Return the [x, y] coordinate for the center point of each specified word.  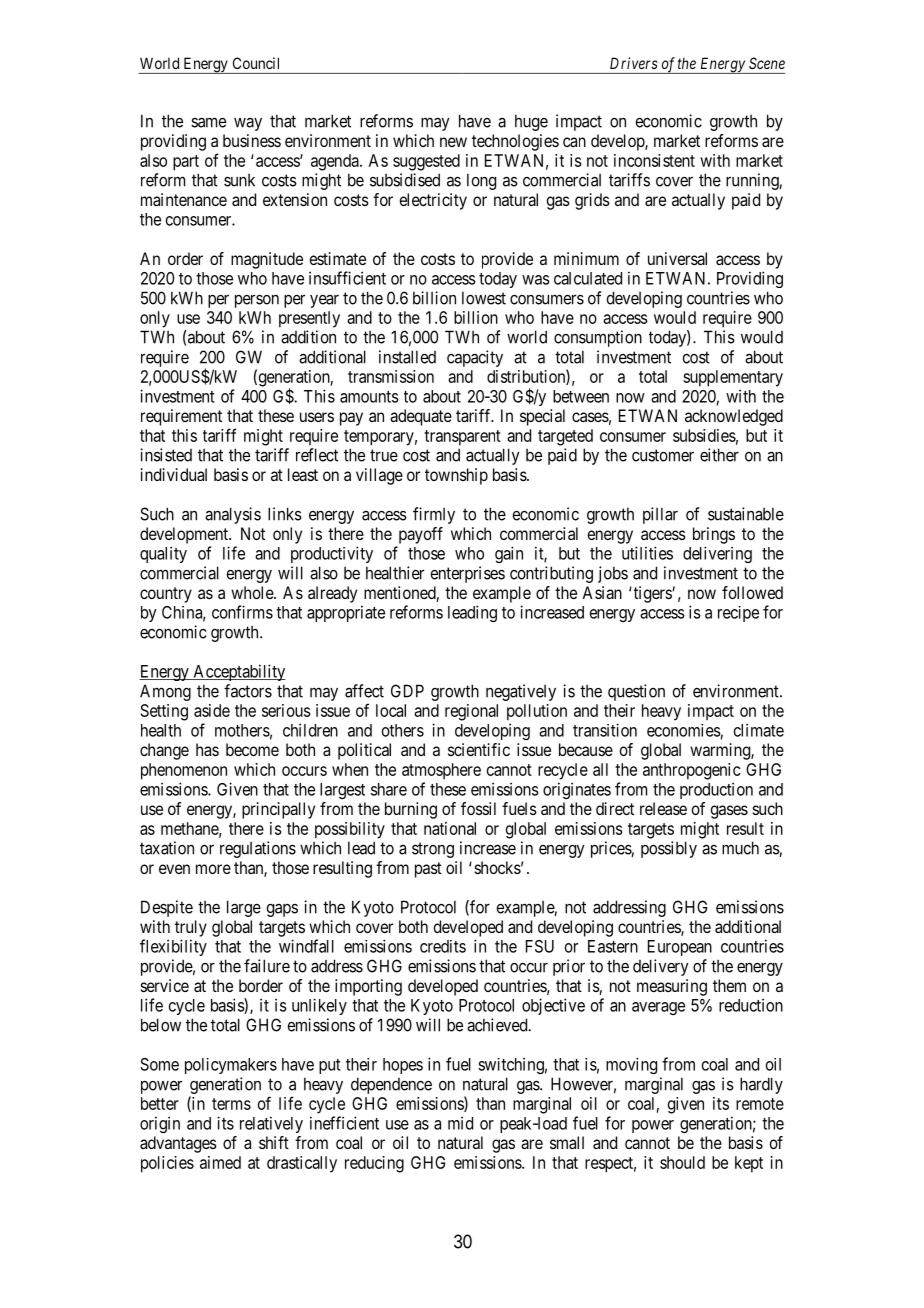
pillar [660, 515]
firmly [434, 515]
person [257, 301]
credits [443, 946]
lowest [484, 298]
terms [231, 1104]
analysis [233, 515]
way [248, 124]
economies [684, 730]
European [680, 948]
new [453, 142]
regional [471, 712]
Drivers [634, 63]
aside [212, 710]
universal [677, 258]
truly [191, 928]
